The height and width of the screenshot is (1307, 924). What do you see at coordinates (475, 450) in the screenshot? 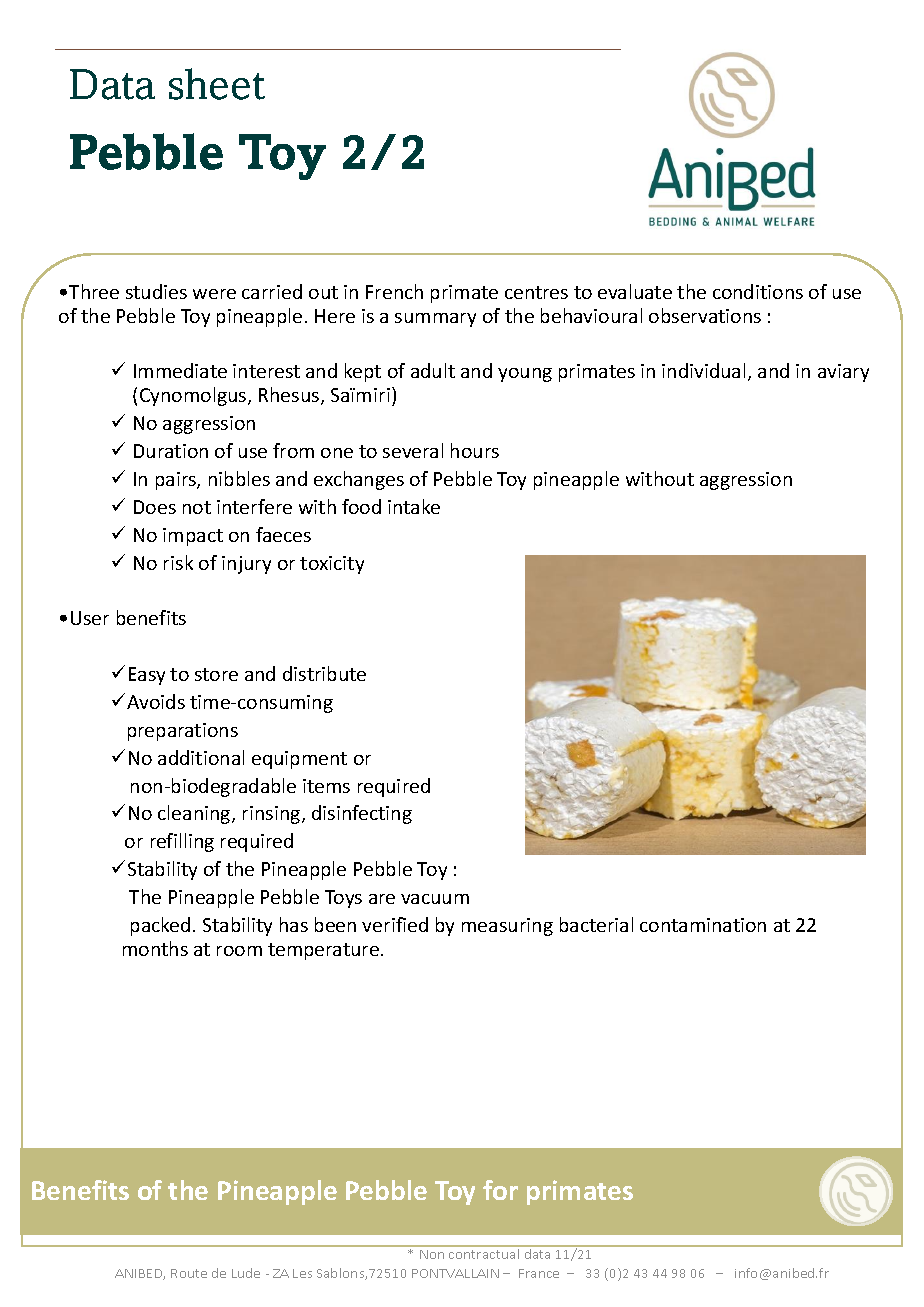
I see `hours` at bounding box center [475, 450].
